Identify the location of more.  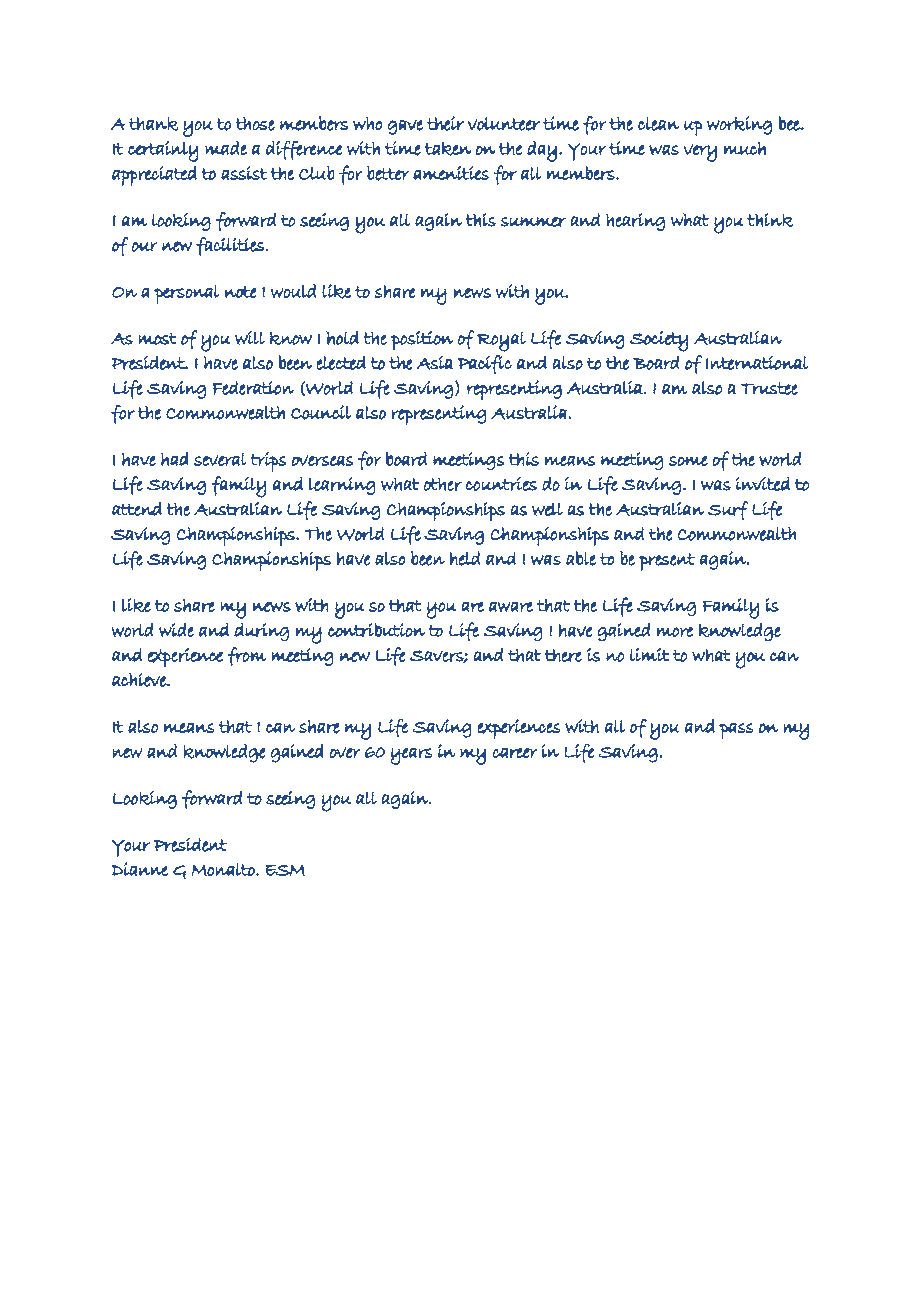
(675, 632).
